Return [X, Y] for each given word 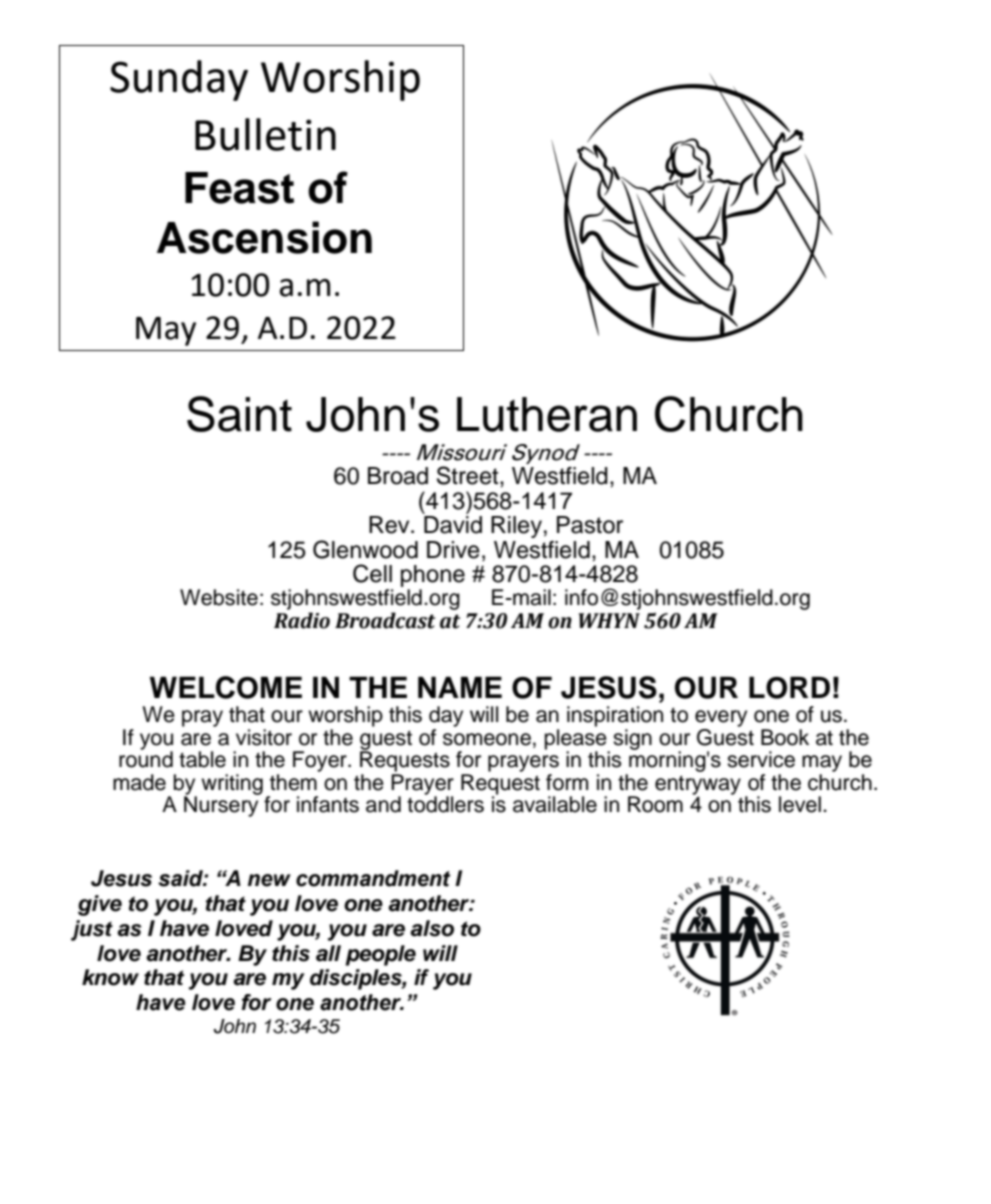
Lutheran [547, 414]
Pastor [590, 525]
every [721, 718]
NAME [460, 687]
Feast [239, 188]
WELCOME [226, 687]
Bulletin [265, 134]
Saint [239, 414]
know [110, 977]
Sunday [179, 80]
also [432, 928]
